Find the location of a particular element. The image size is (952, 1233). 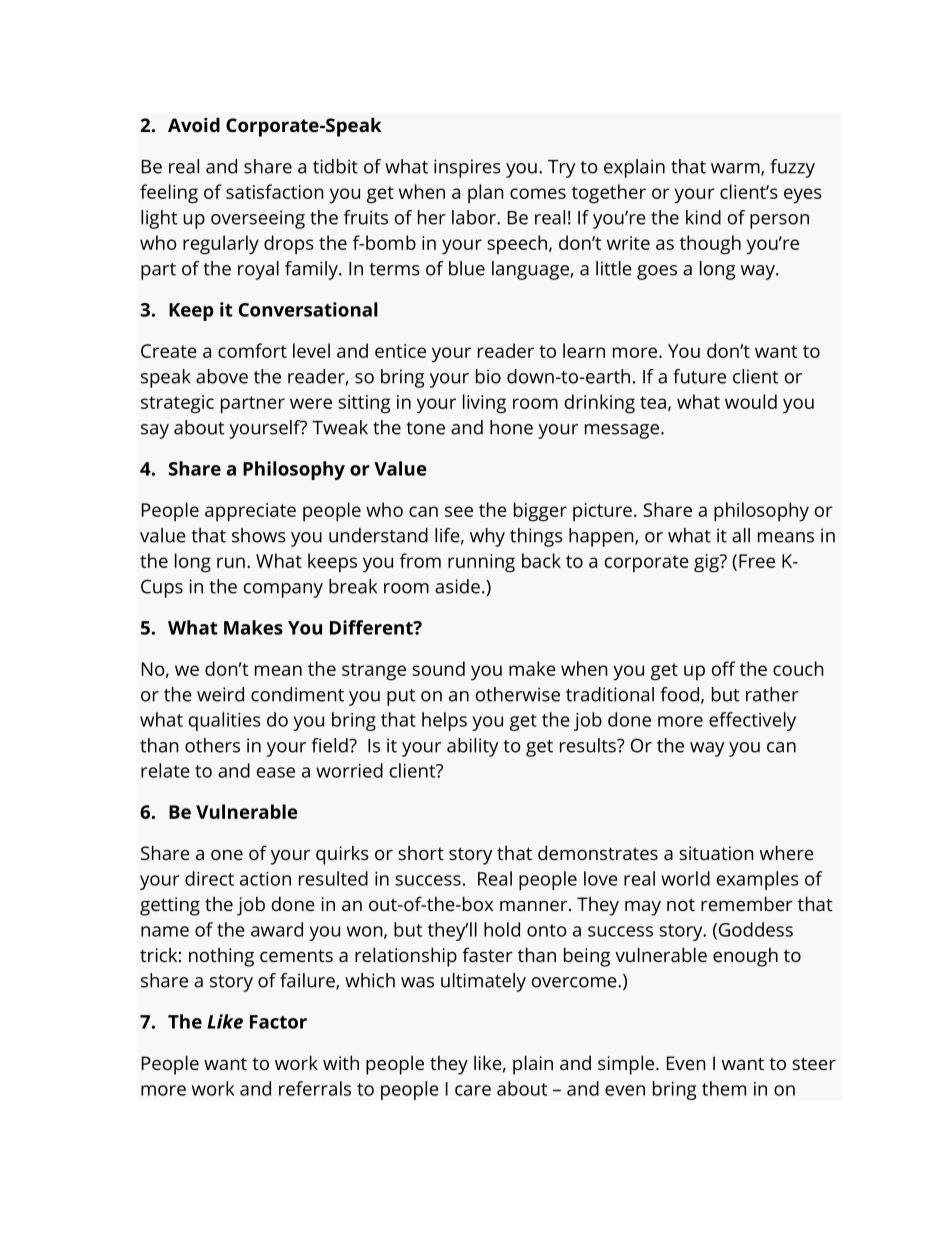

bio is located at coordinates (488, 376).
